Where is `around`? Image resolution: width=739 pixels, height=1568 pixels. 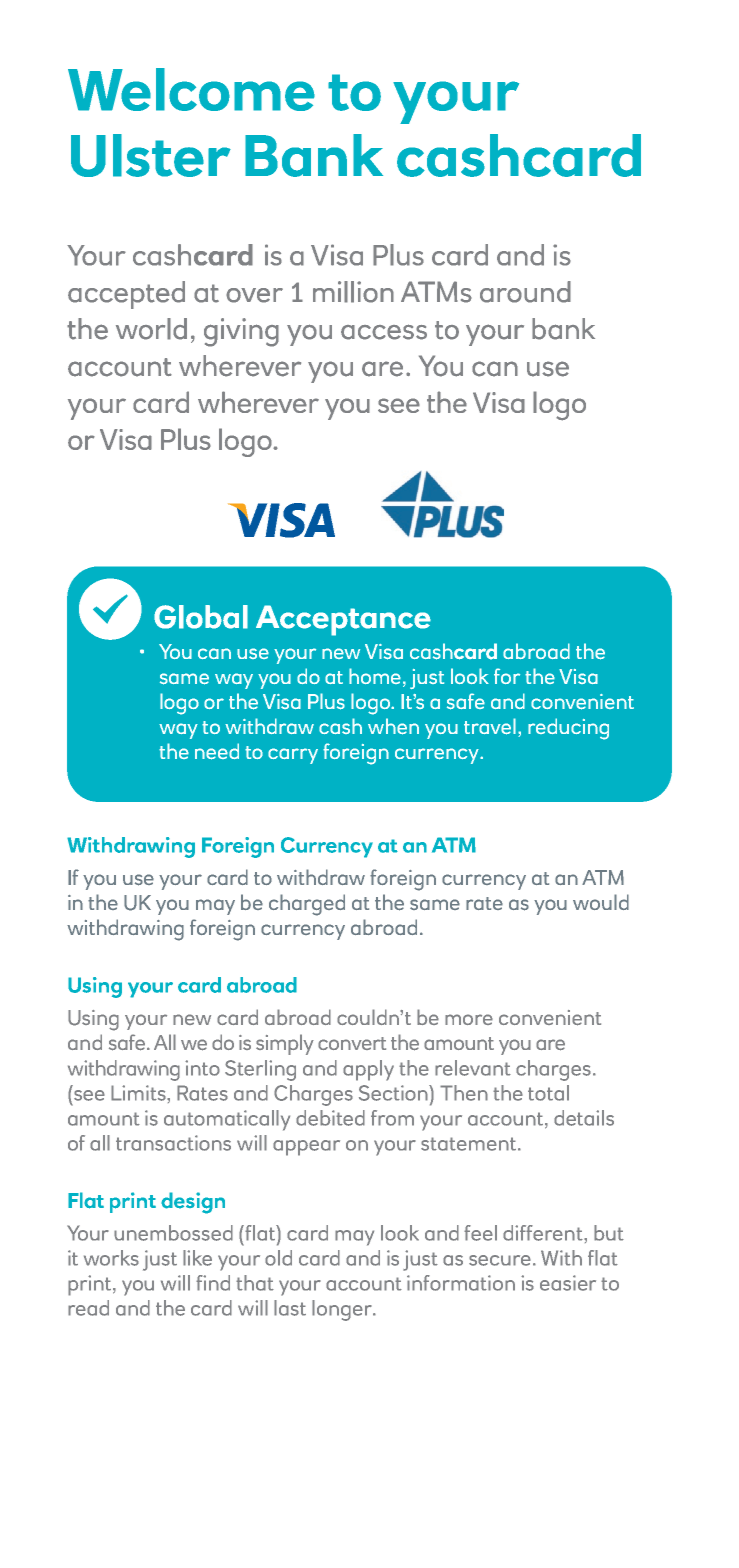
around is located at coordinates (525, 292).
